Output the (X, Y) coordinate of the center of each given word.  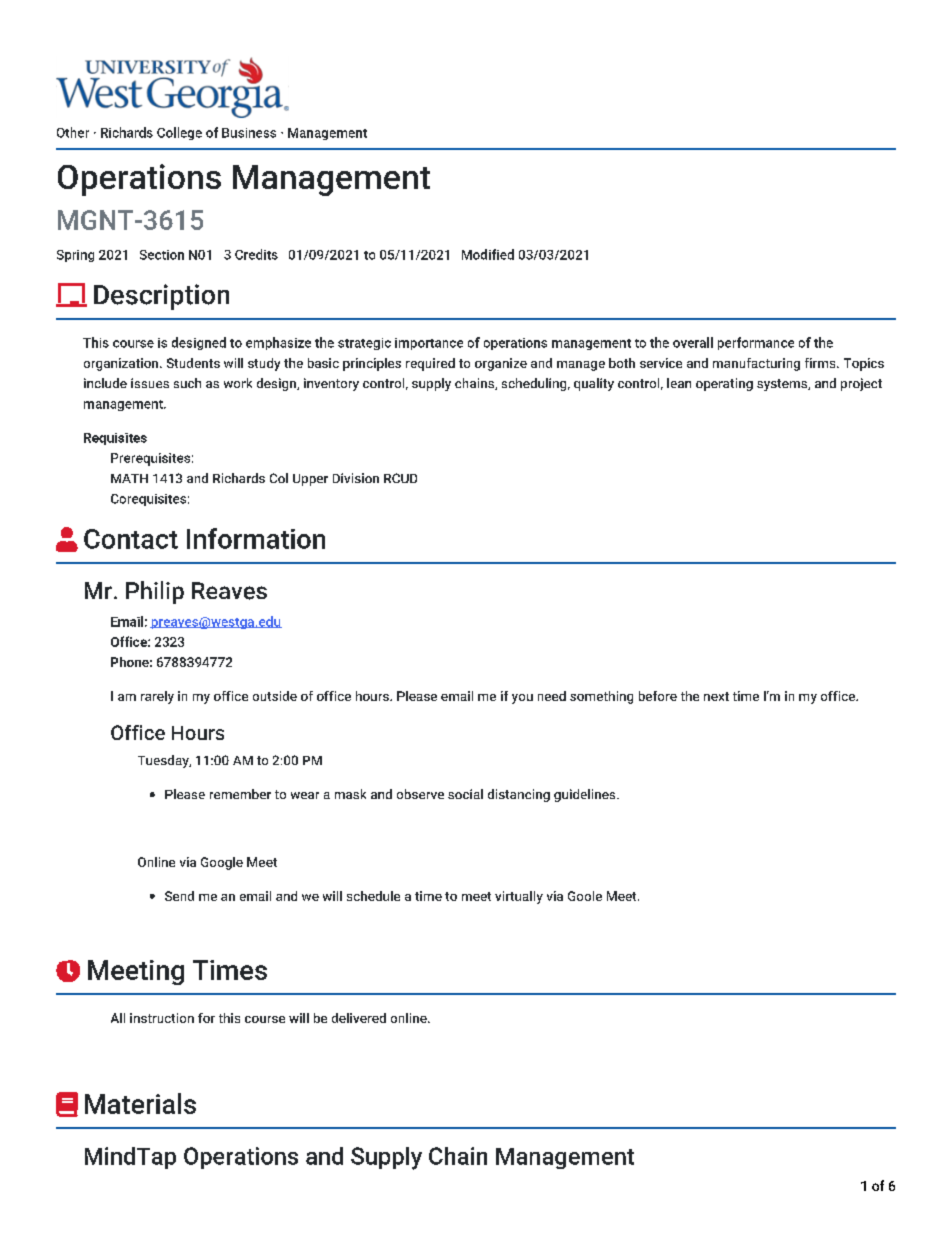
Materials (140, 1103)
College (179, 133)
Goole (585, 896)
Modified (488, 254)
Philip (155, 592)
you (522, 699)
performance (756, 343)
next (716, 696)
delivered (359, 1018)
